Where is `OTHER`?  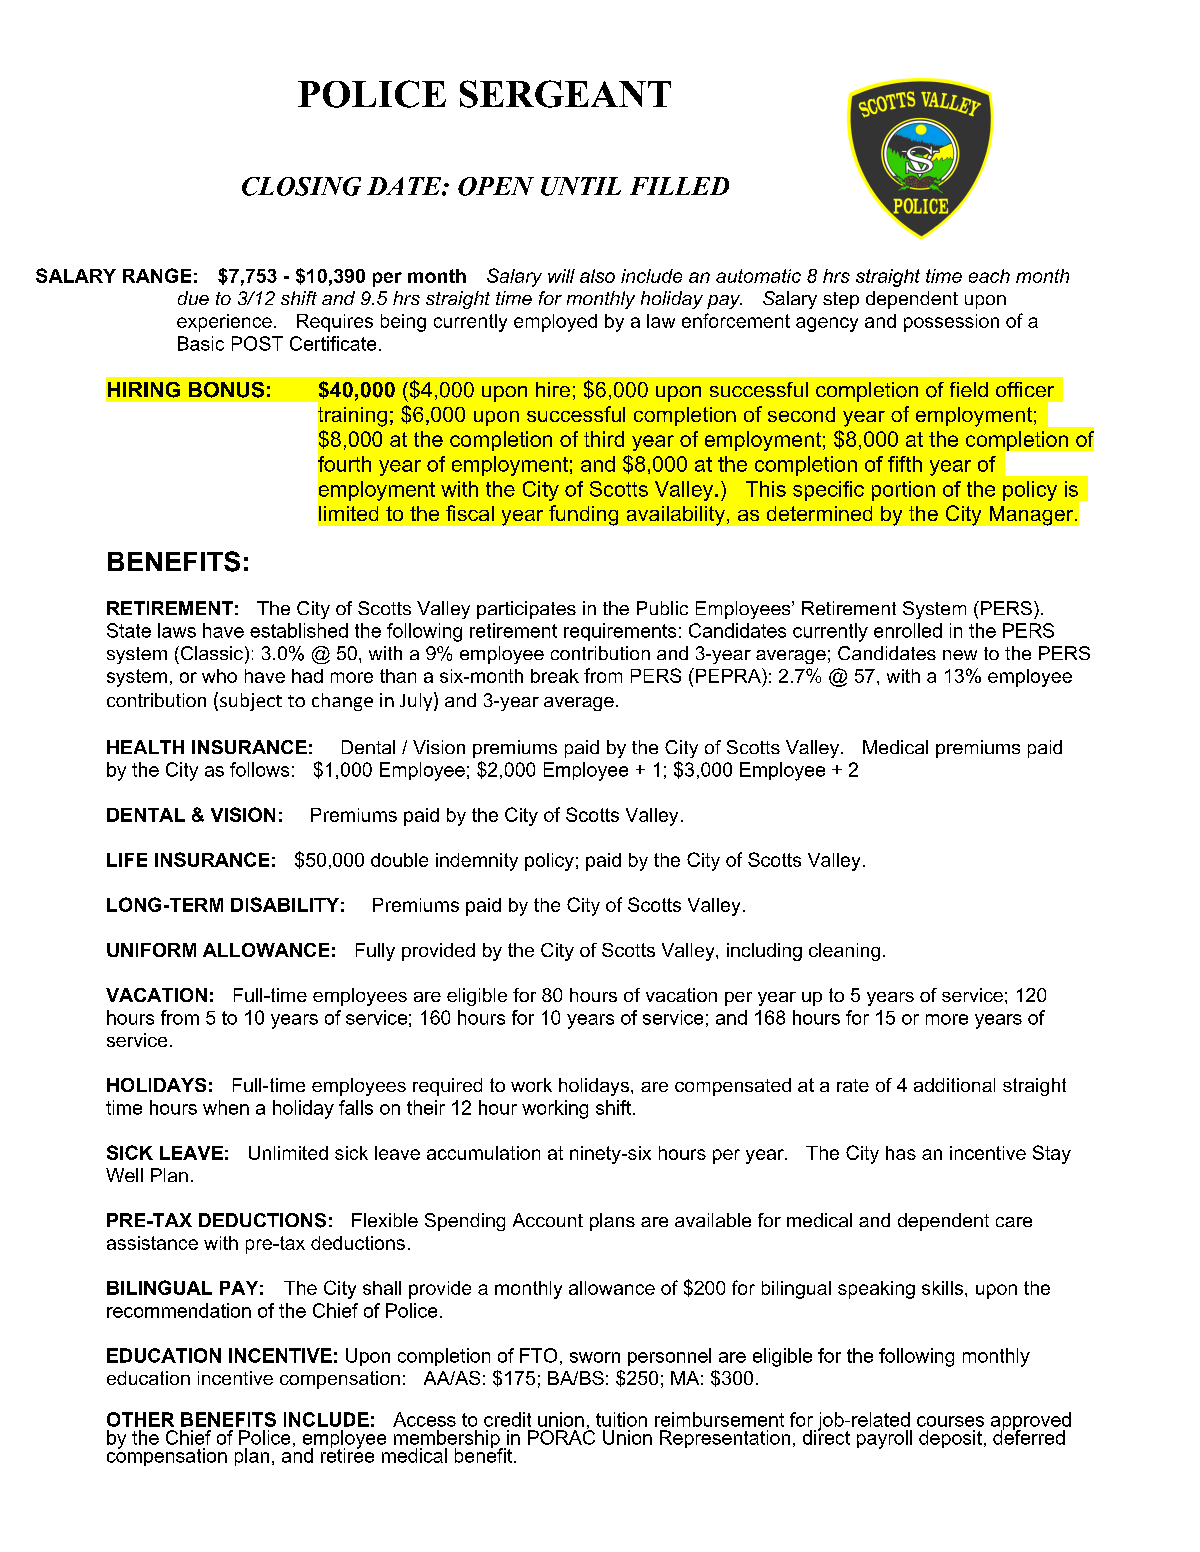
OTHER is located at coordinates (140, 1419).
